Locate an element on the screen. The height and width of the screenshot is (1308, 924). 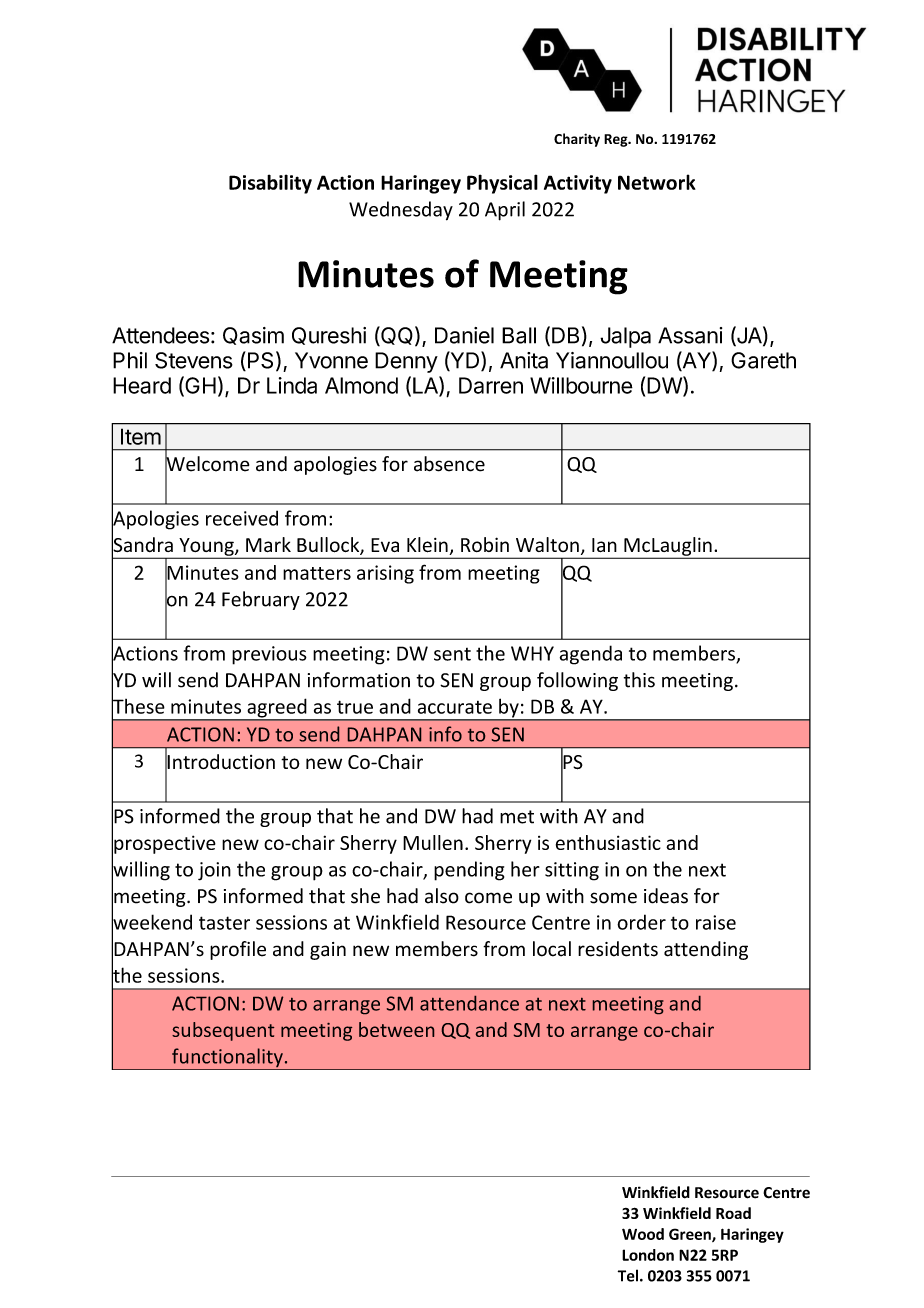
Disability is located at coordinates (270, 184).
